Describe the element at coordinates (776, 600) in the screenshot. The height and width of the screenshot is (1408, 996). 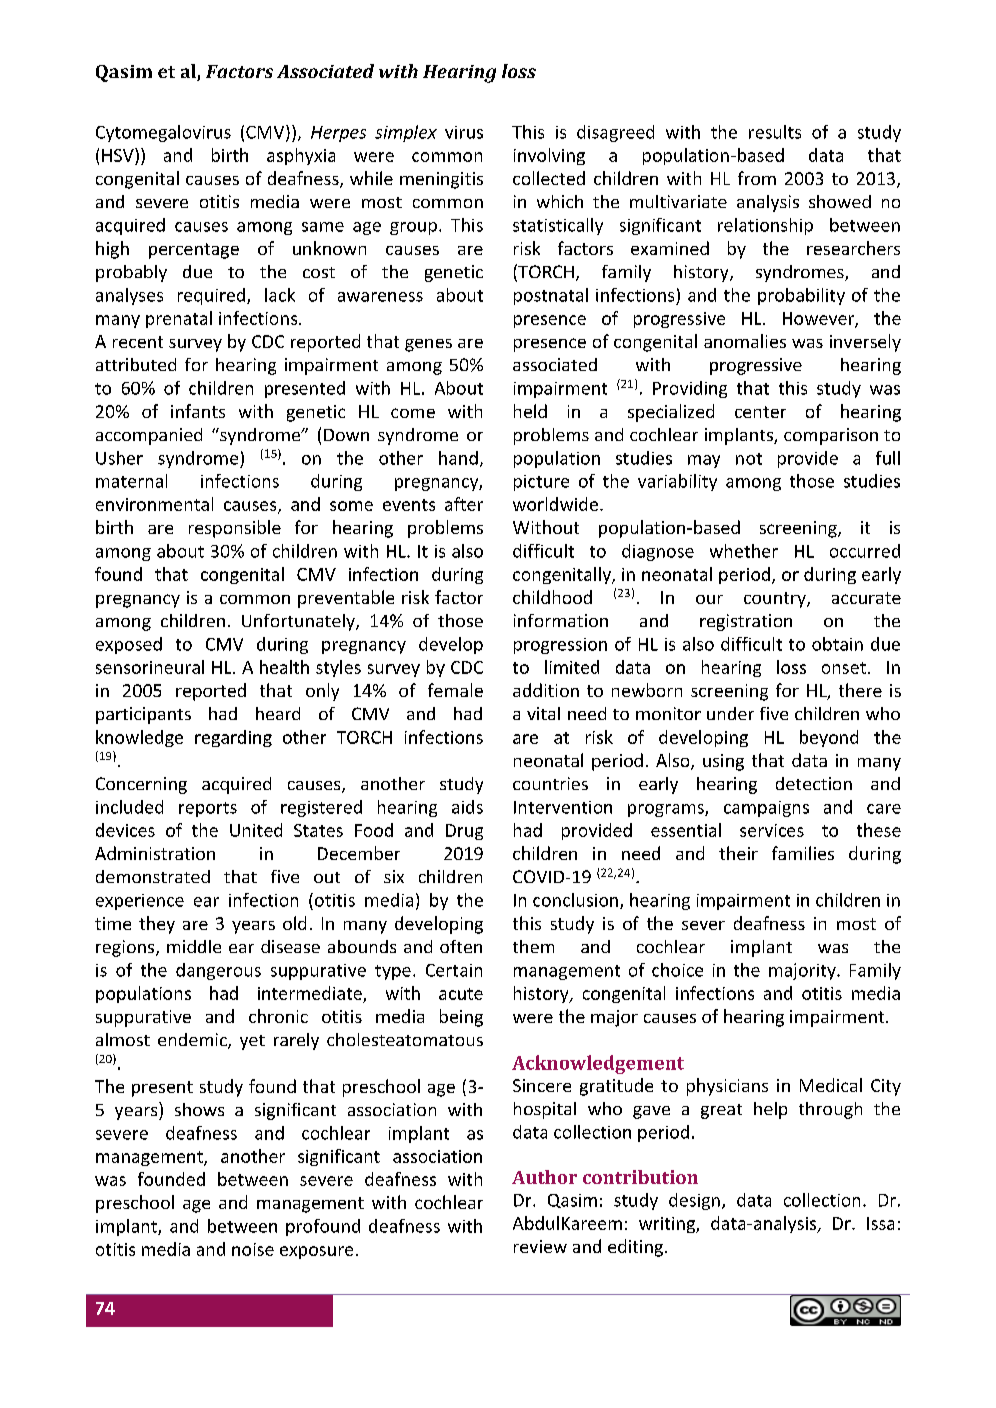
I see `country` at that location.
